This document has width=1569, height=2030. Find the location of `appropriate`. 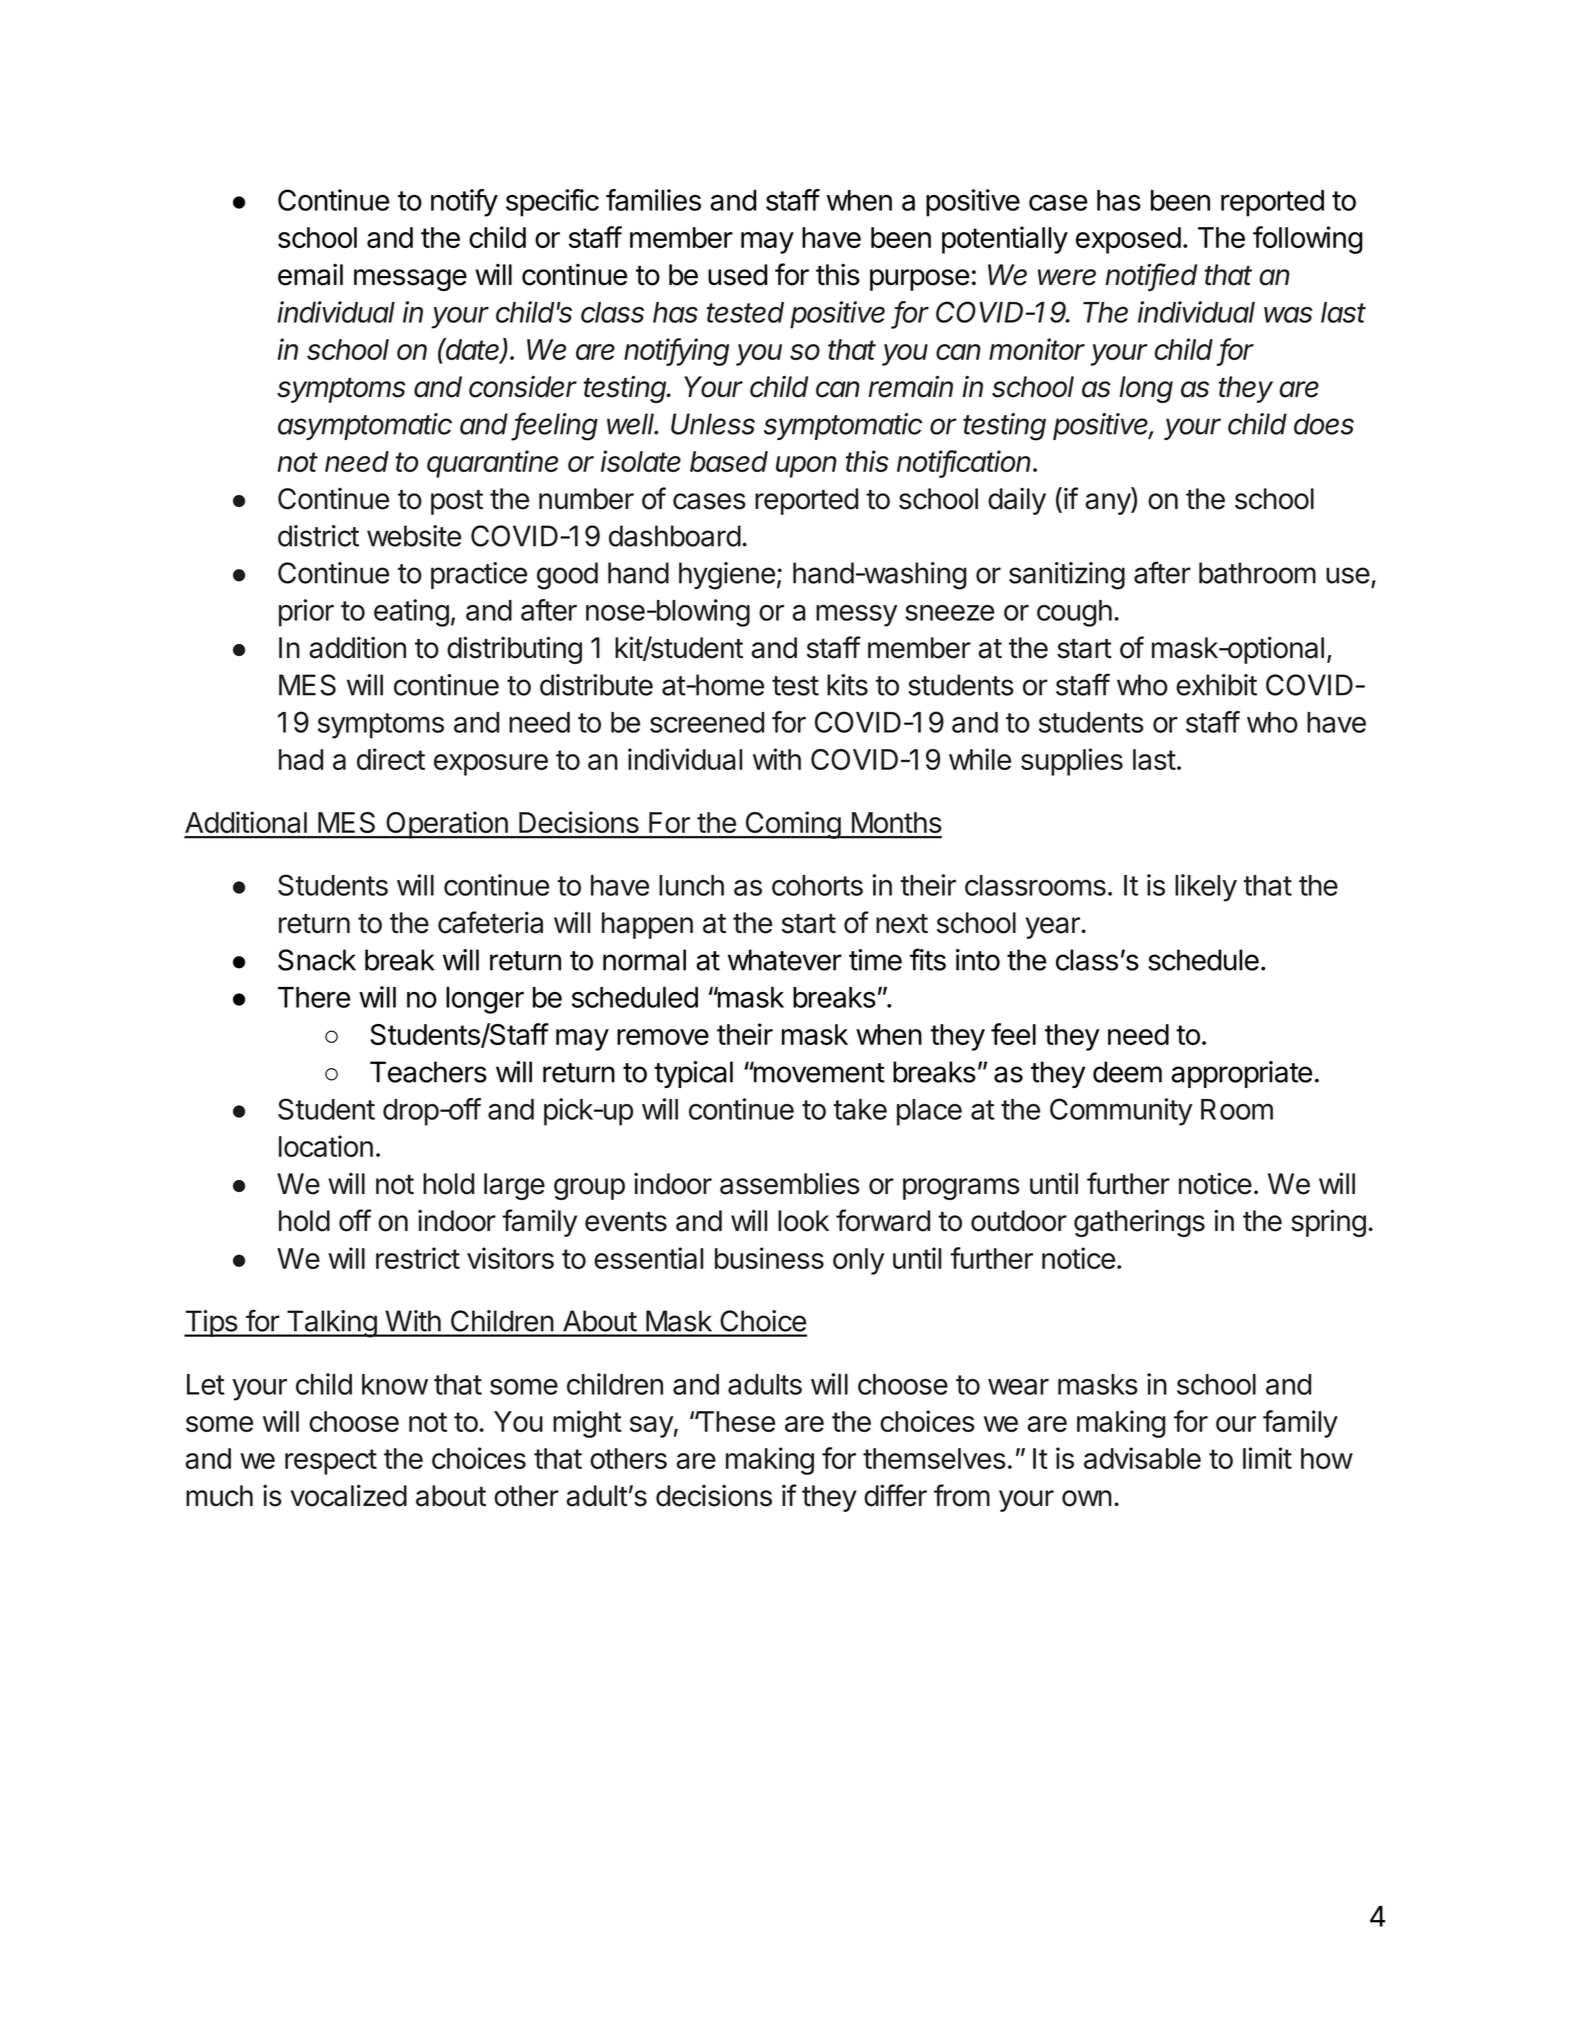

appropriate is located at coordinates (1241, 1074).
